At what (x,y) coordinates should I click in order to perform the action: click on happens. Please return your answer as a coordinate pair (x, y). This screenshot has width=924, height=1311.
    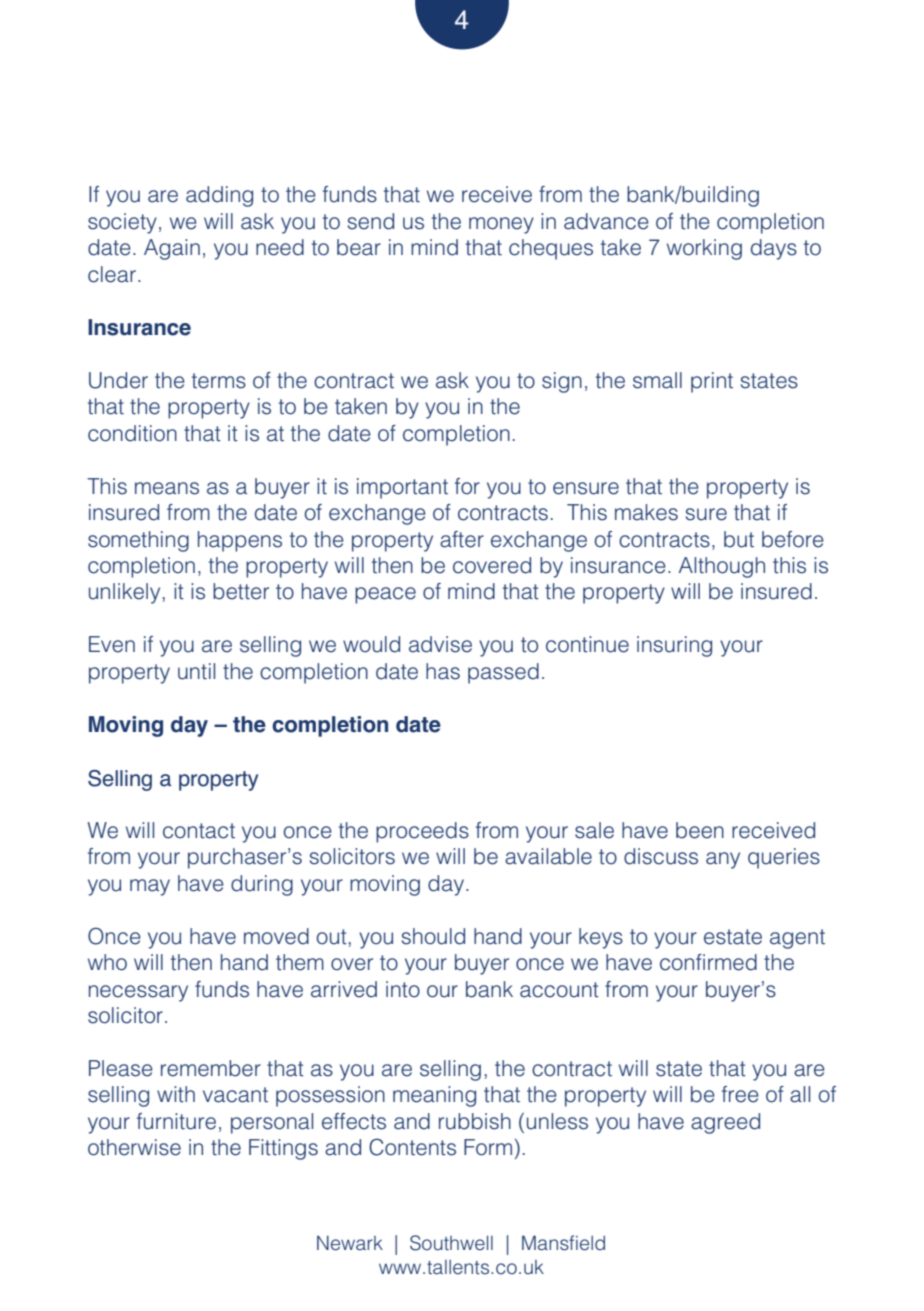
    Looking at the image, I should click on (240, 541).
